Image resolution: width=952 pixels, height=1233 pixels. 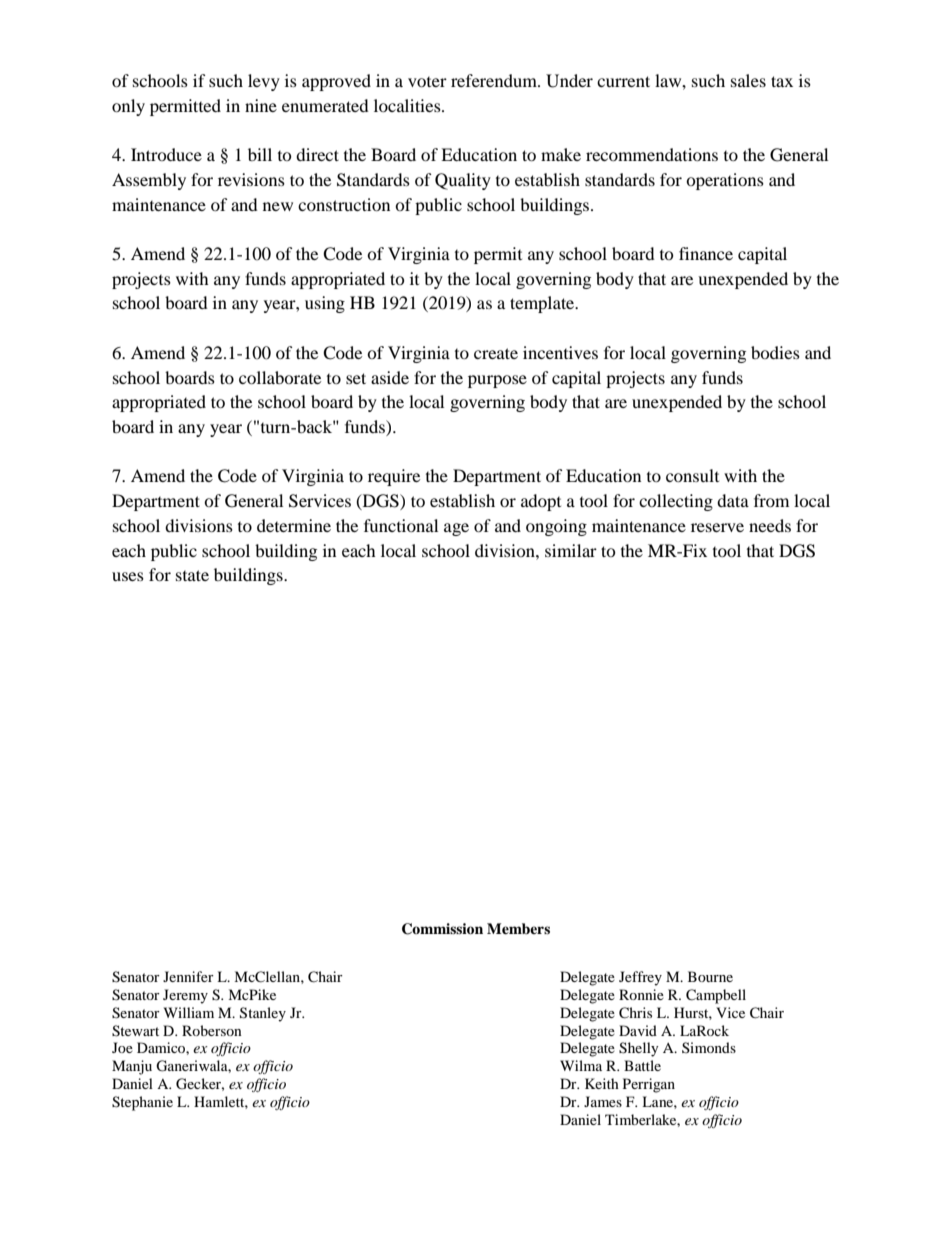 I want to click on Commission, so click(x=442, y=929).
